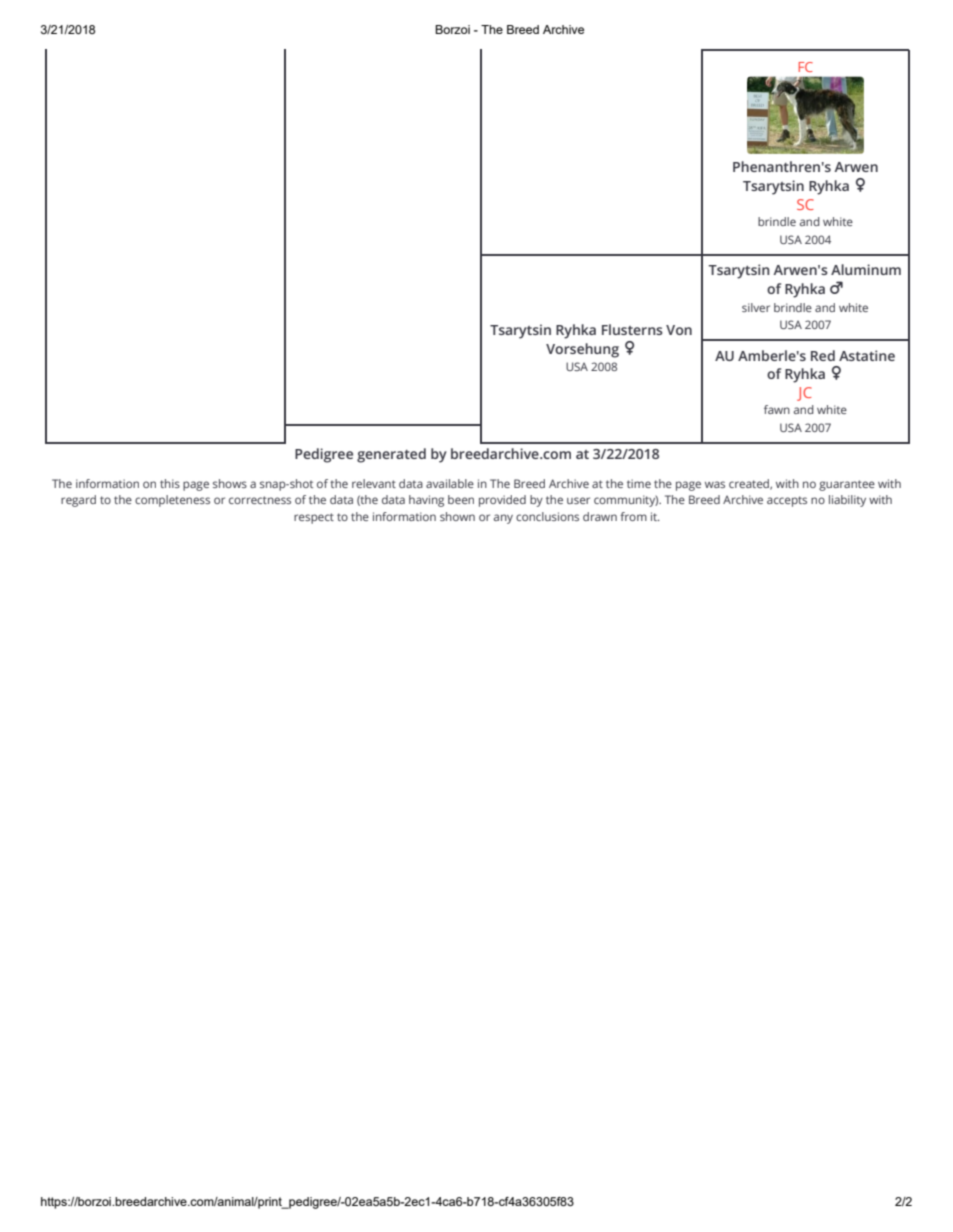 The image size is (953, 1232). What do you see at coordinates (457, 516) in the screenshot?
I see `shown` at bounding box center [457, 516].
